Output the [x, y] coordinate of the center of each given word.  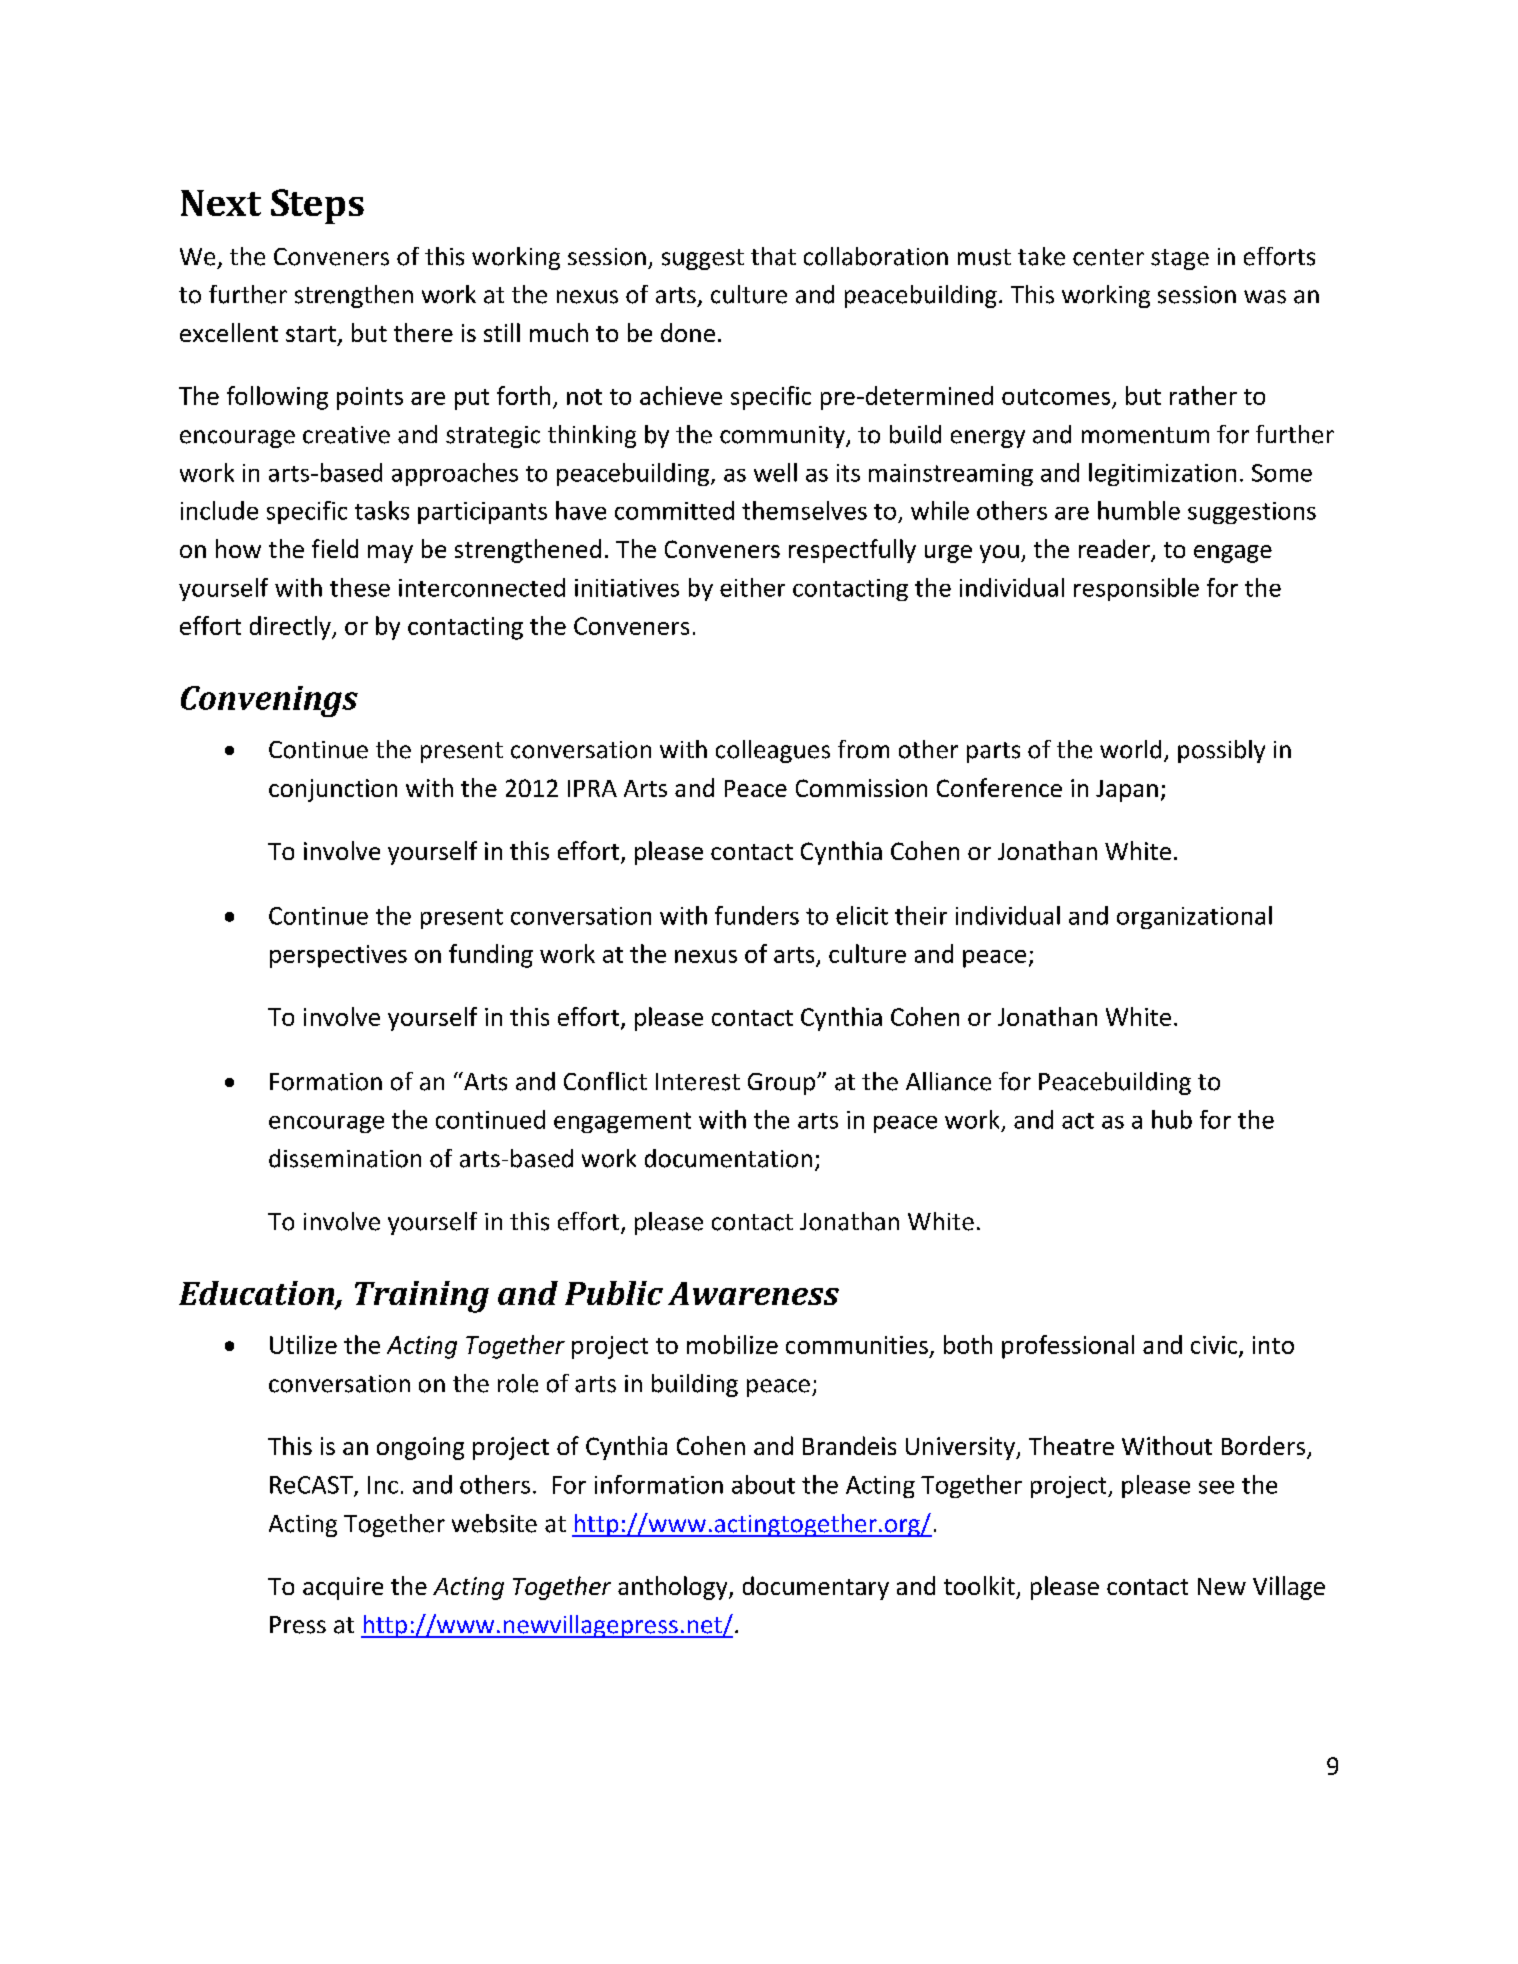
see [1216, 1487]
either [752, 587]
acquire [343, 1588]
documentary [816, 1588]
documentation [728, 1158]
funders [757, 915]
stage [1180, 259]
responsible [1136, 589]
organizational [1194, 917]
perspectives [338, 956]
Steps [317, 206]
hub [1172, 1119]
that [773, 256]
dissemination [345, 1158]
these [360, 587]
